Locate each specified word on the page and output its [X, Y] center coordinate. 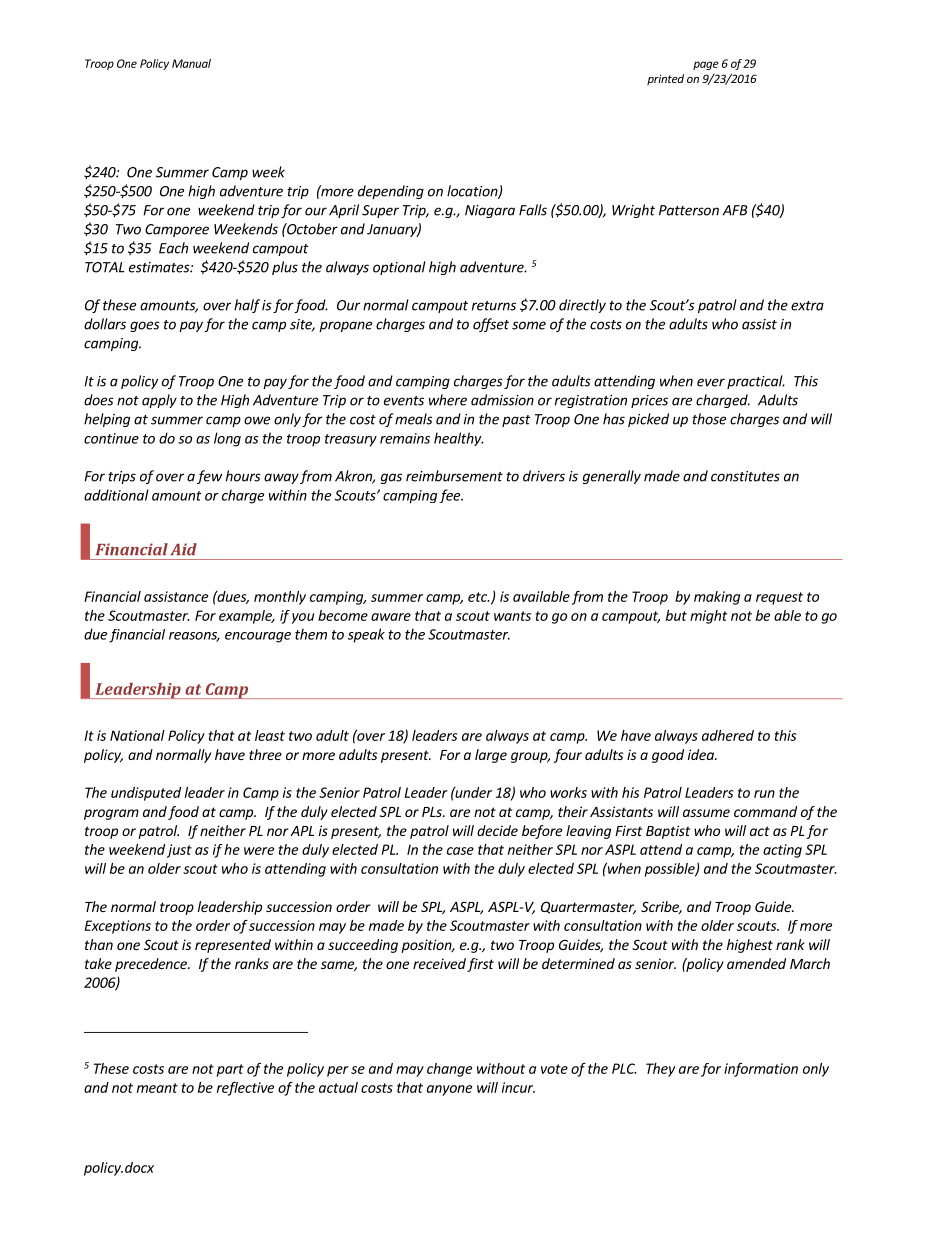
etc [478, 597]
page [706, 65]
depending [391, 192]
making [717, 598]
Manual [191, 63]
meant [157, 1088]
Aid [183, 549]
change [449, 1070]
